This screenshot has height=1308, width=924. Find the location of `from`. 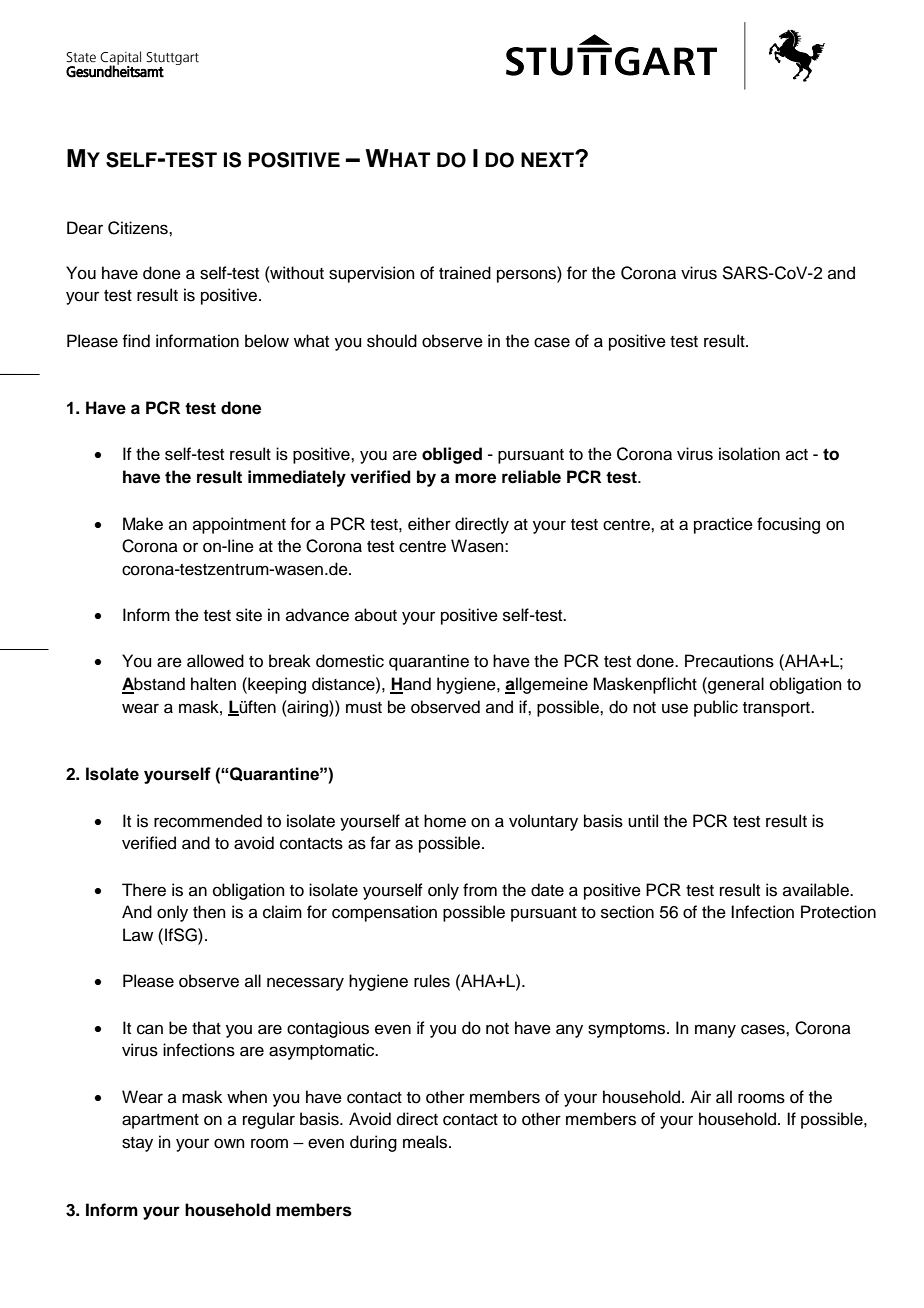

from is located at coordinates (480, 890).
